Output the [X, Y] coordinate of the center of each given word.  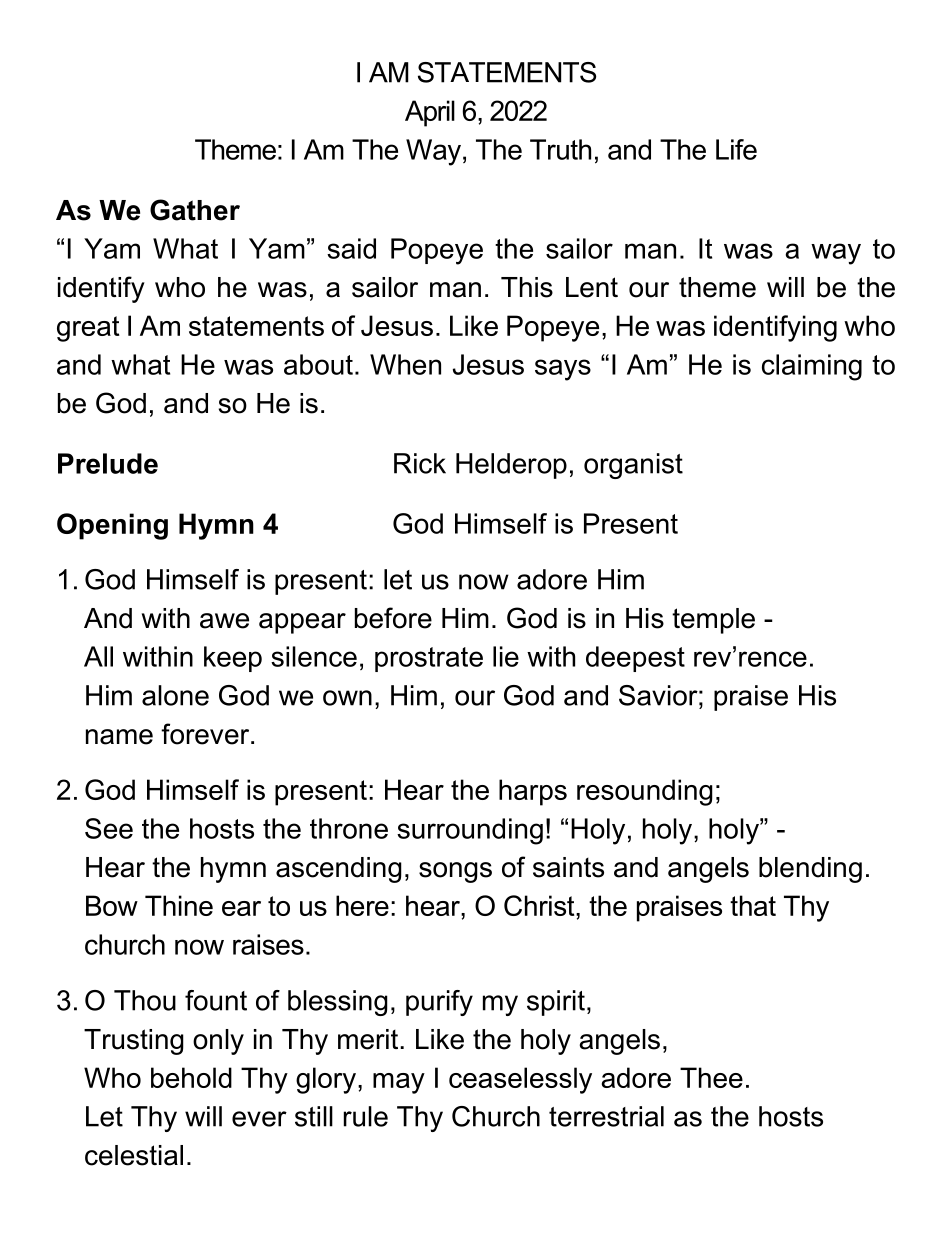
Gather [195, 210]
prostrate [429, 659]
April [430, 113]
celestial [134, 1155]
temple [713, 621]
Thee [711, 1077]
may [399, 1083]
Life [736, 149]
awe [224, 621]
